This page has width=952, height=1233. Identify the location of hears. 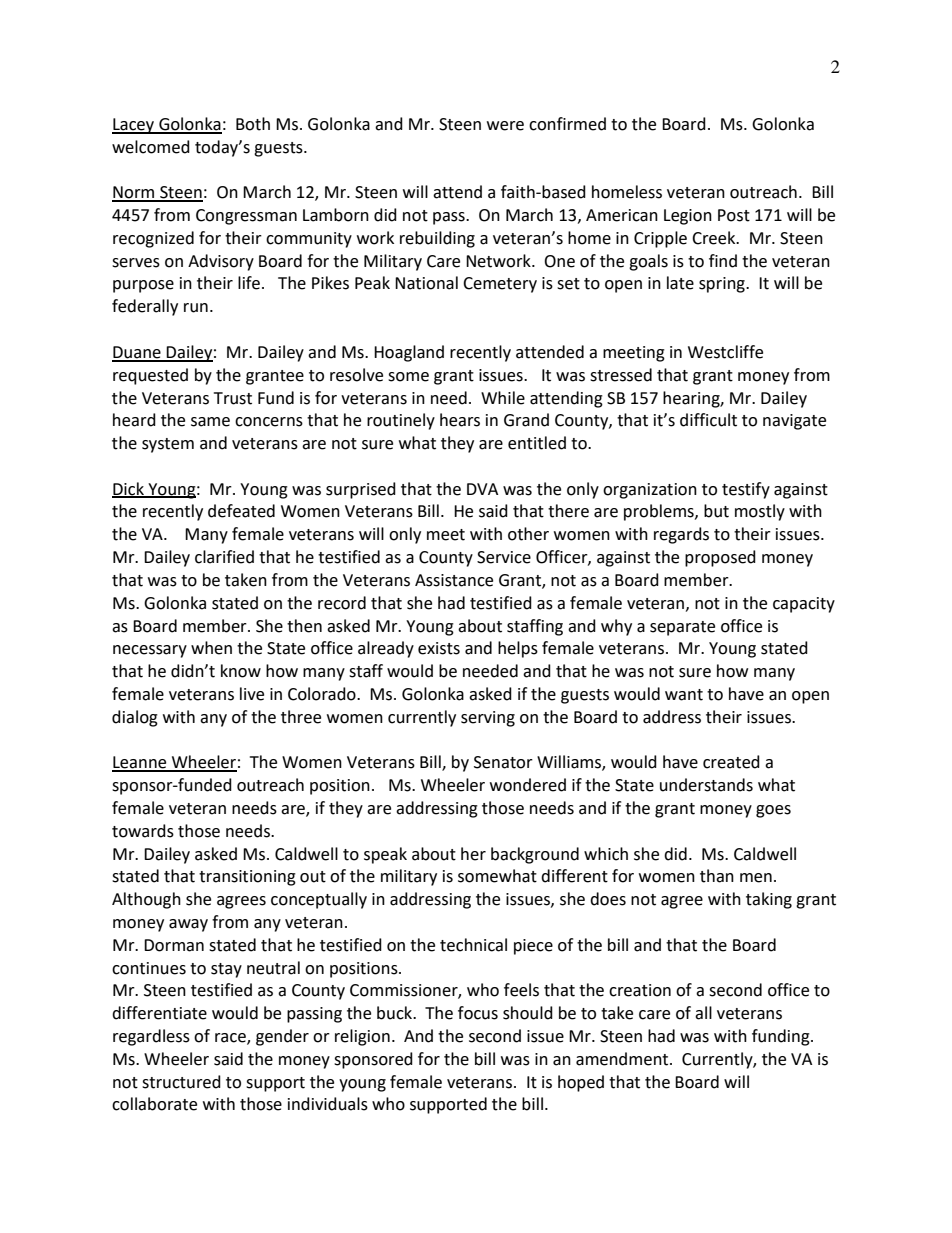
(460, 420).
